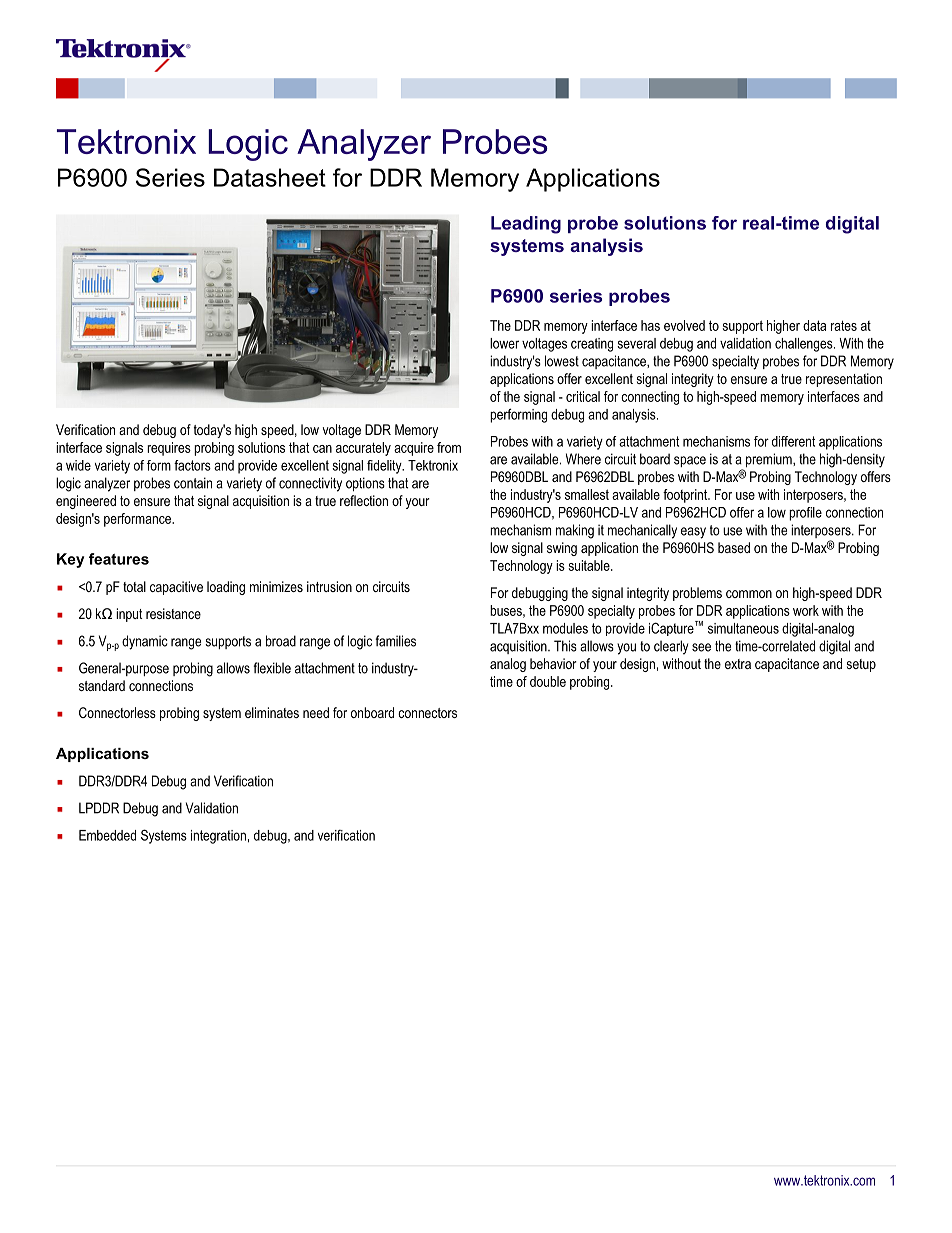  Describe the element at coordinates (844, 325) in the document. I see `rates` at that location.
